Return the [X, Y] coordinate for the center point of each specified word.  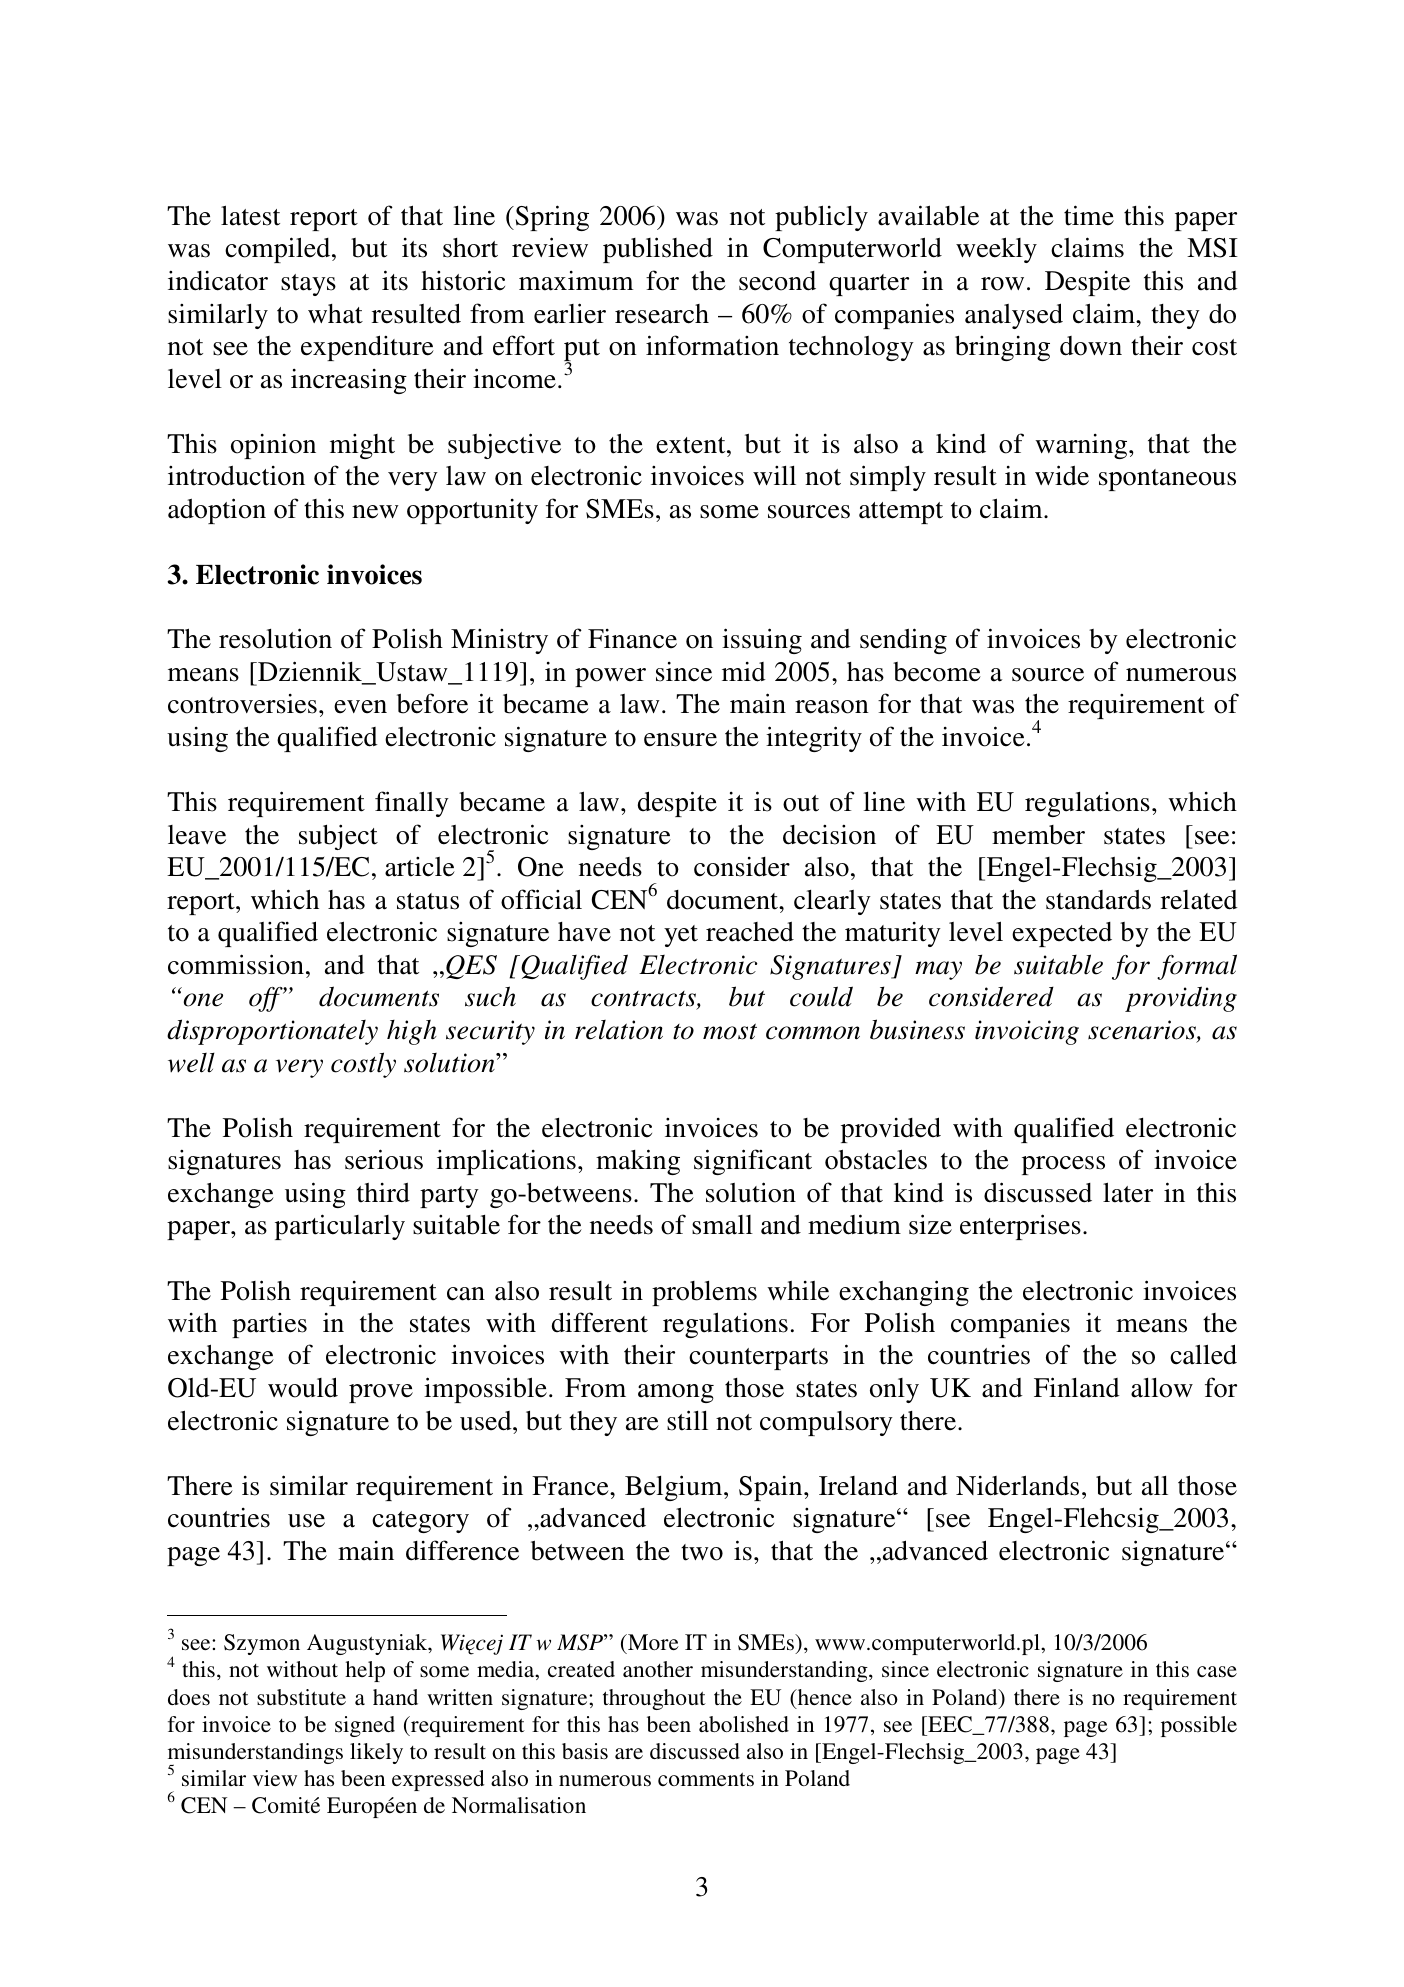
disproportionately [272, 1032]
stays [308, 285]
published [658, 250]
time [1089, 215]
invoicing [1027, 1032]
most [730, 1031]
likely [376, 1753]
